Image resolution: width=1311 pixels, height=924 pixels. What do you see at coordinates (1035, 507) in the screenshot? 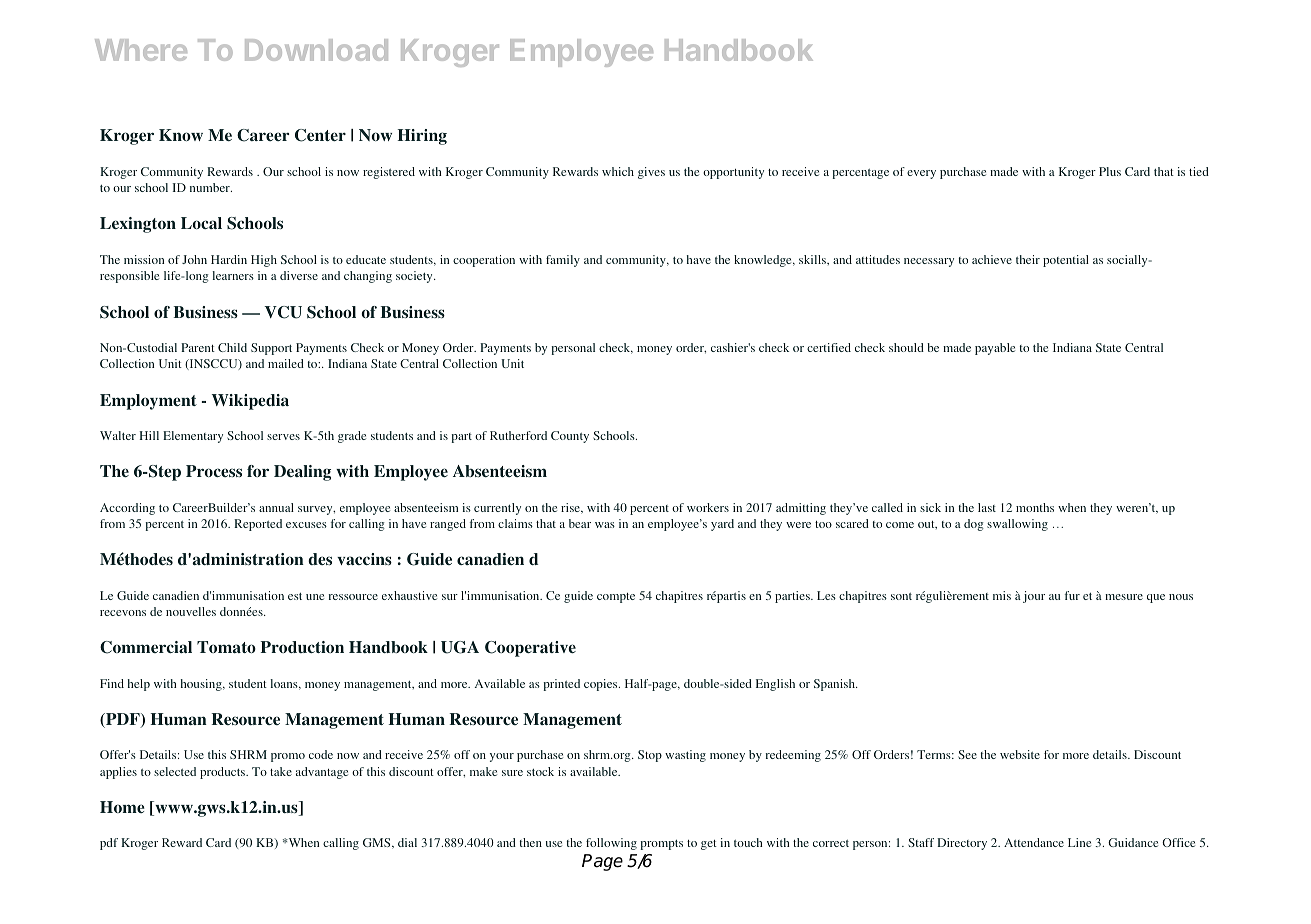
I see `months` at bounding box center [1035, 507].
